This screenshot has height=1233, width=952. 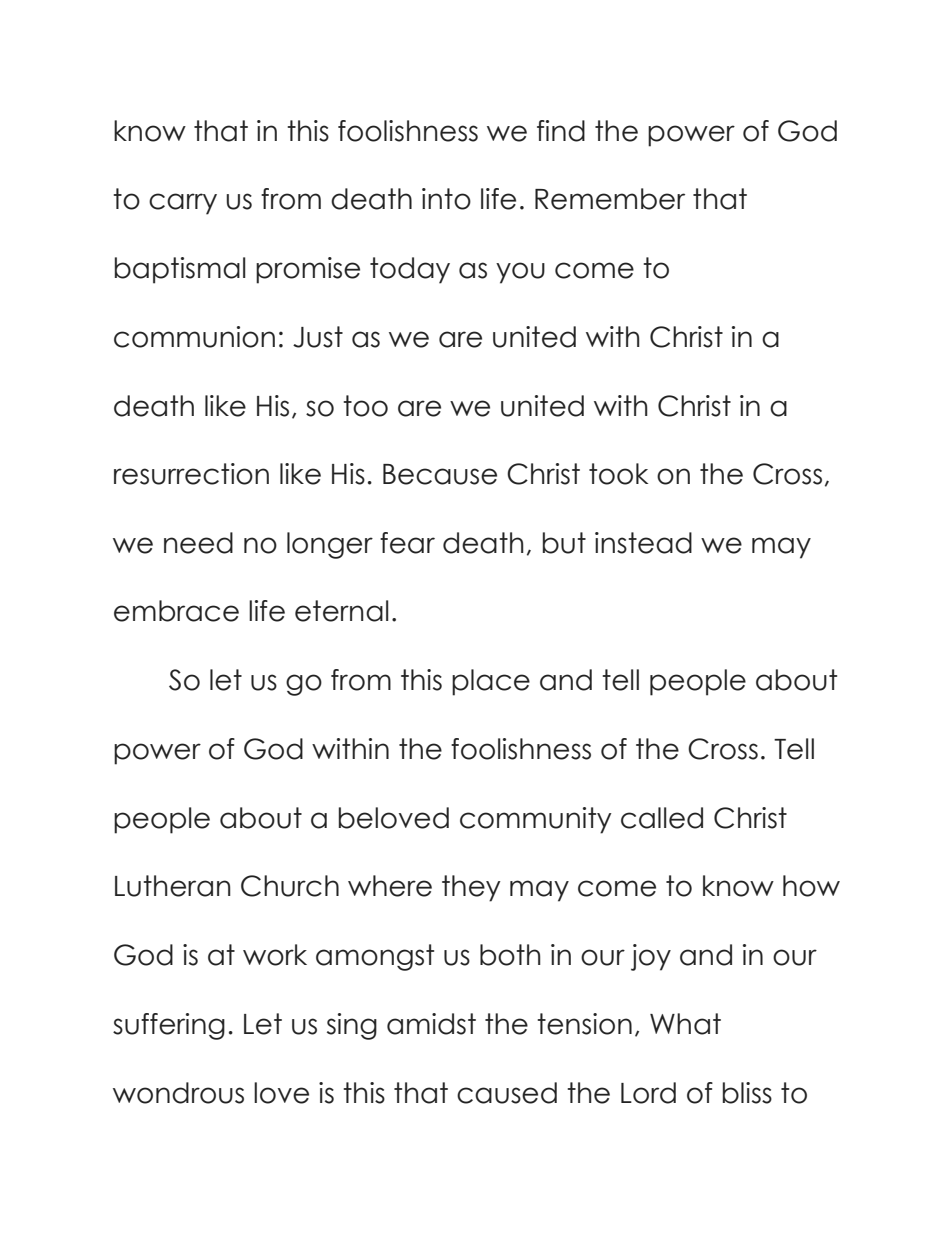 What do you see at coordinates (446, 199) in the screenshot?
I see `into` at bounding box center [446, 199].
